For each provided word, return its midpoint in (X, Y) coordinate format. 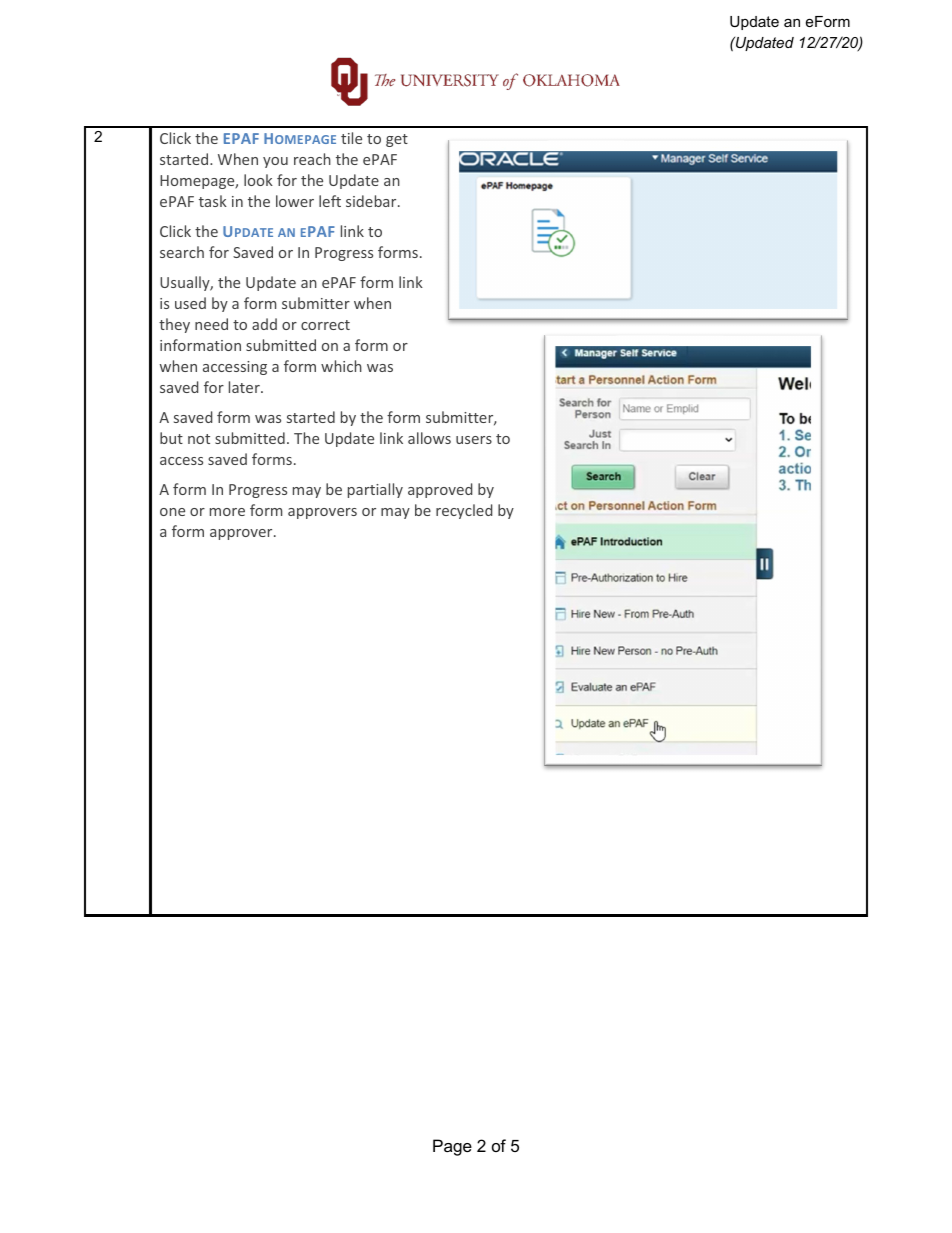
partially (375, 490)
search (182, 252)
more (227, 512)
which (341, 366)
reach (312, 159)
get (397, 140)
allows (429, 438)
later (245, 387)
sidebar (372, 201)
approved (440, 490)
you (275, 162)
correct (325, 325)
